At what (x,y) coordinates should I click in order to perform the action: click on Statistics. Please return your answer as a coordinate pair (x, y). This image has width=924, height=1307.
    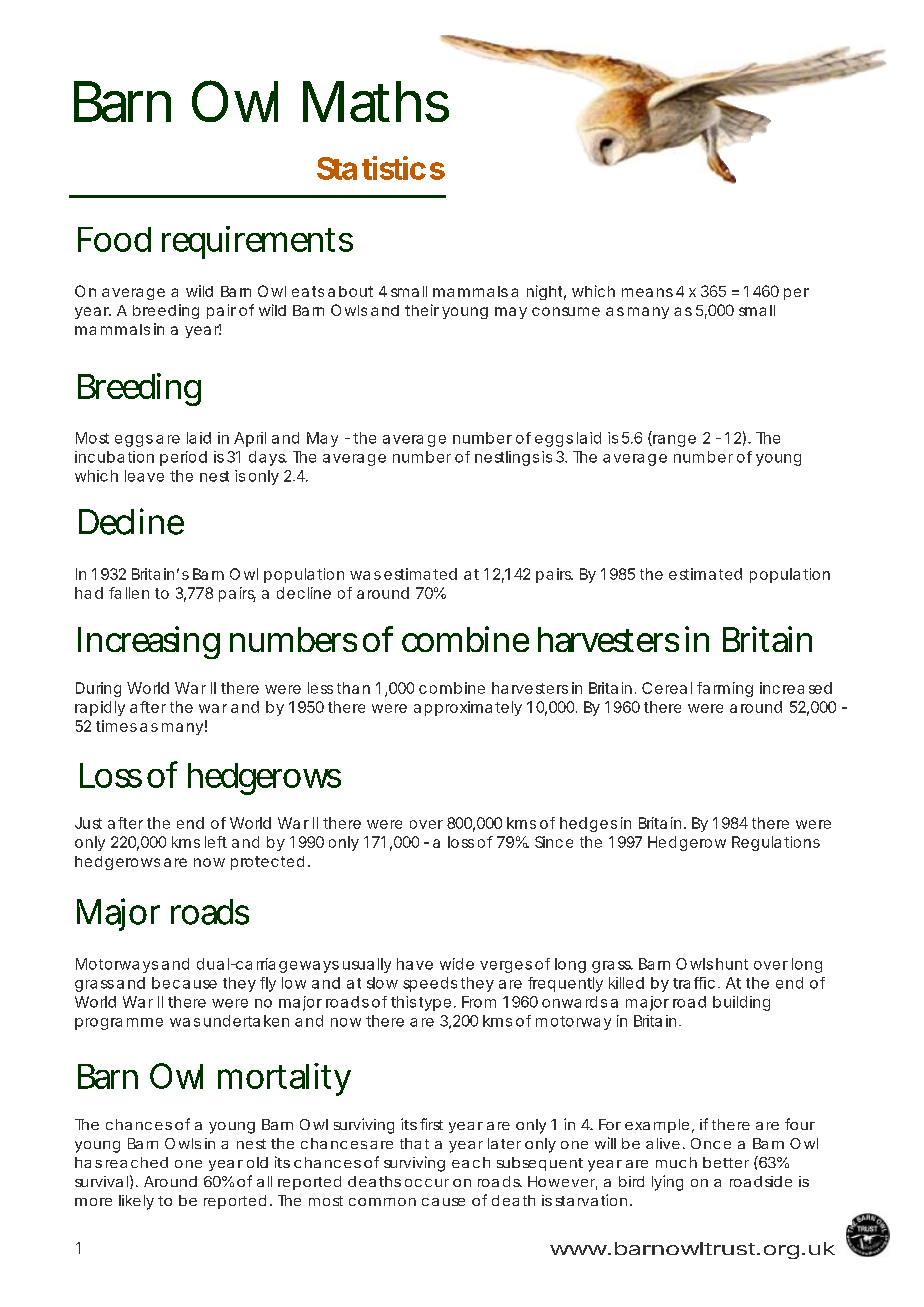
    Looking at the image, I should click on (381, 168).
